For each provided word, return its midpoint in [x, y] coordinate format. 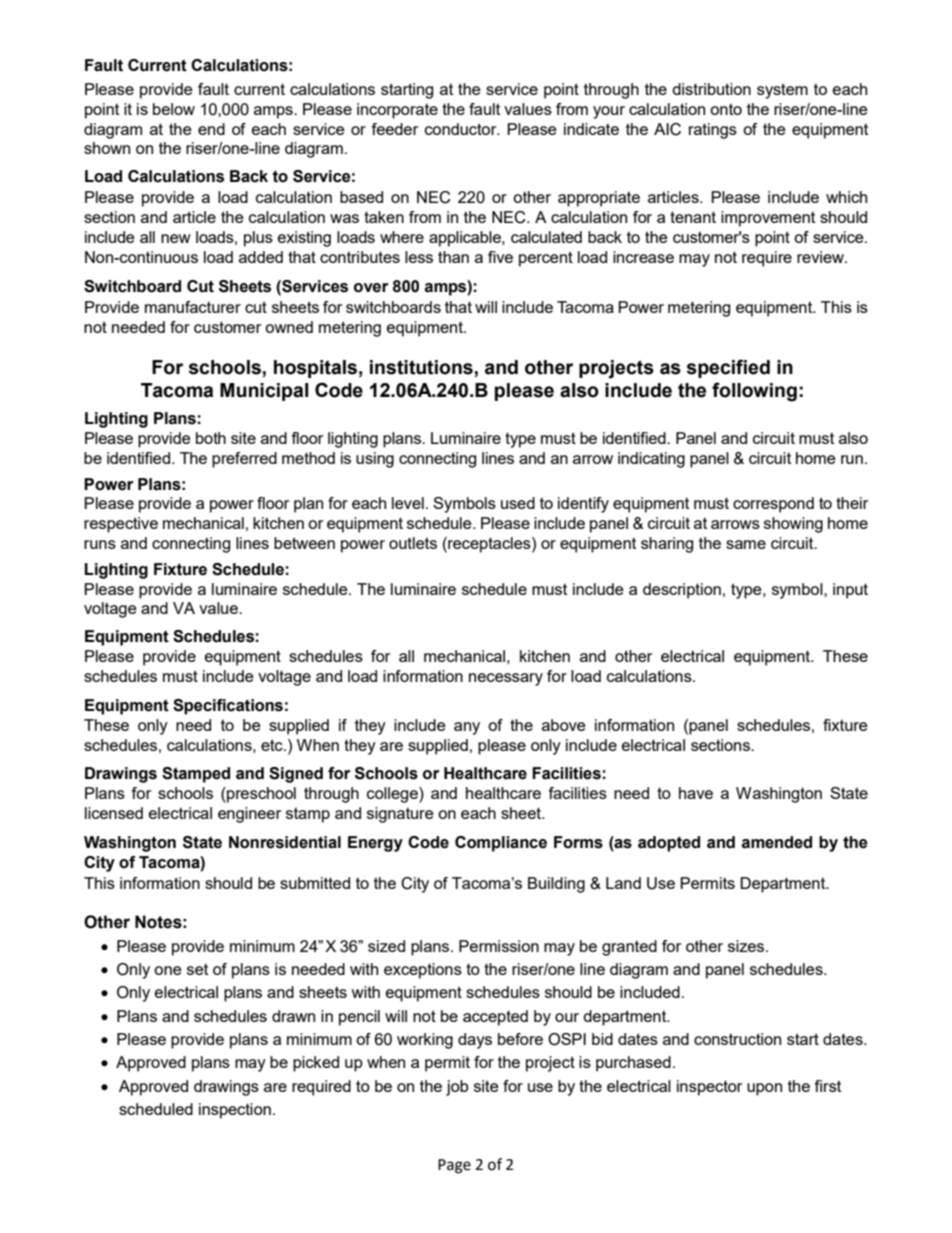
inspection [235, 1111]
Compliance [501, 844]
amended [776, 842]
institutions [421, 367]
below [174, 109]
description [682, 591]
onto [726, 109]
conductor [462, 129]
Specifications [228, 707]
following [754, 392]
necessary [506, 679]
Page [454, 1166]
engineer [249, 815]
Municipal [264, 392]
